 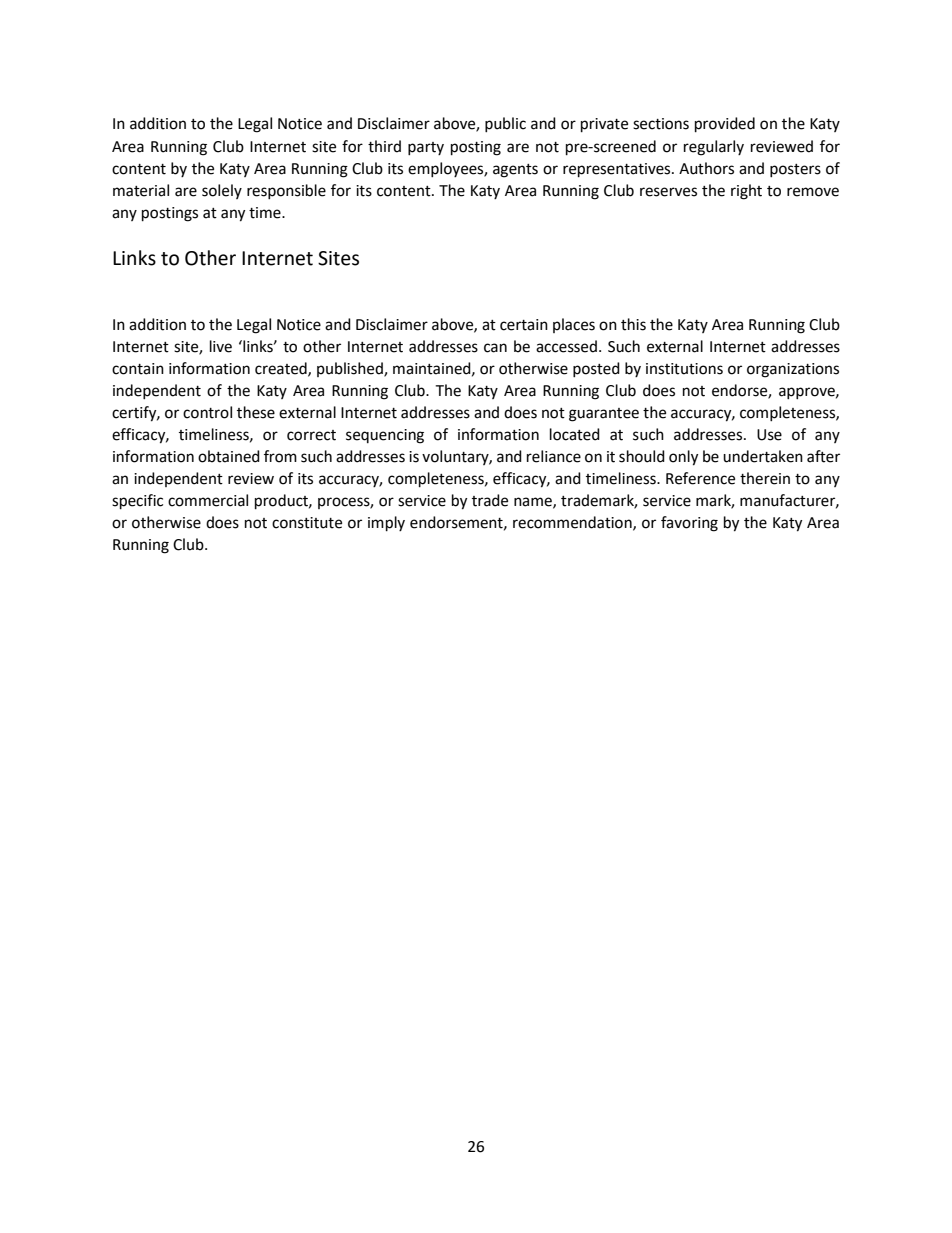 What do you see at coordinates (384, 146) in the screenshot?
I see `third` at bounding box center [384, 146].
